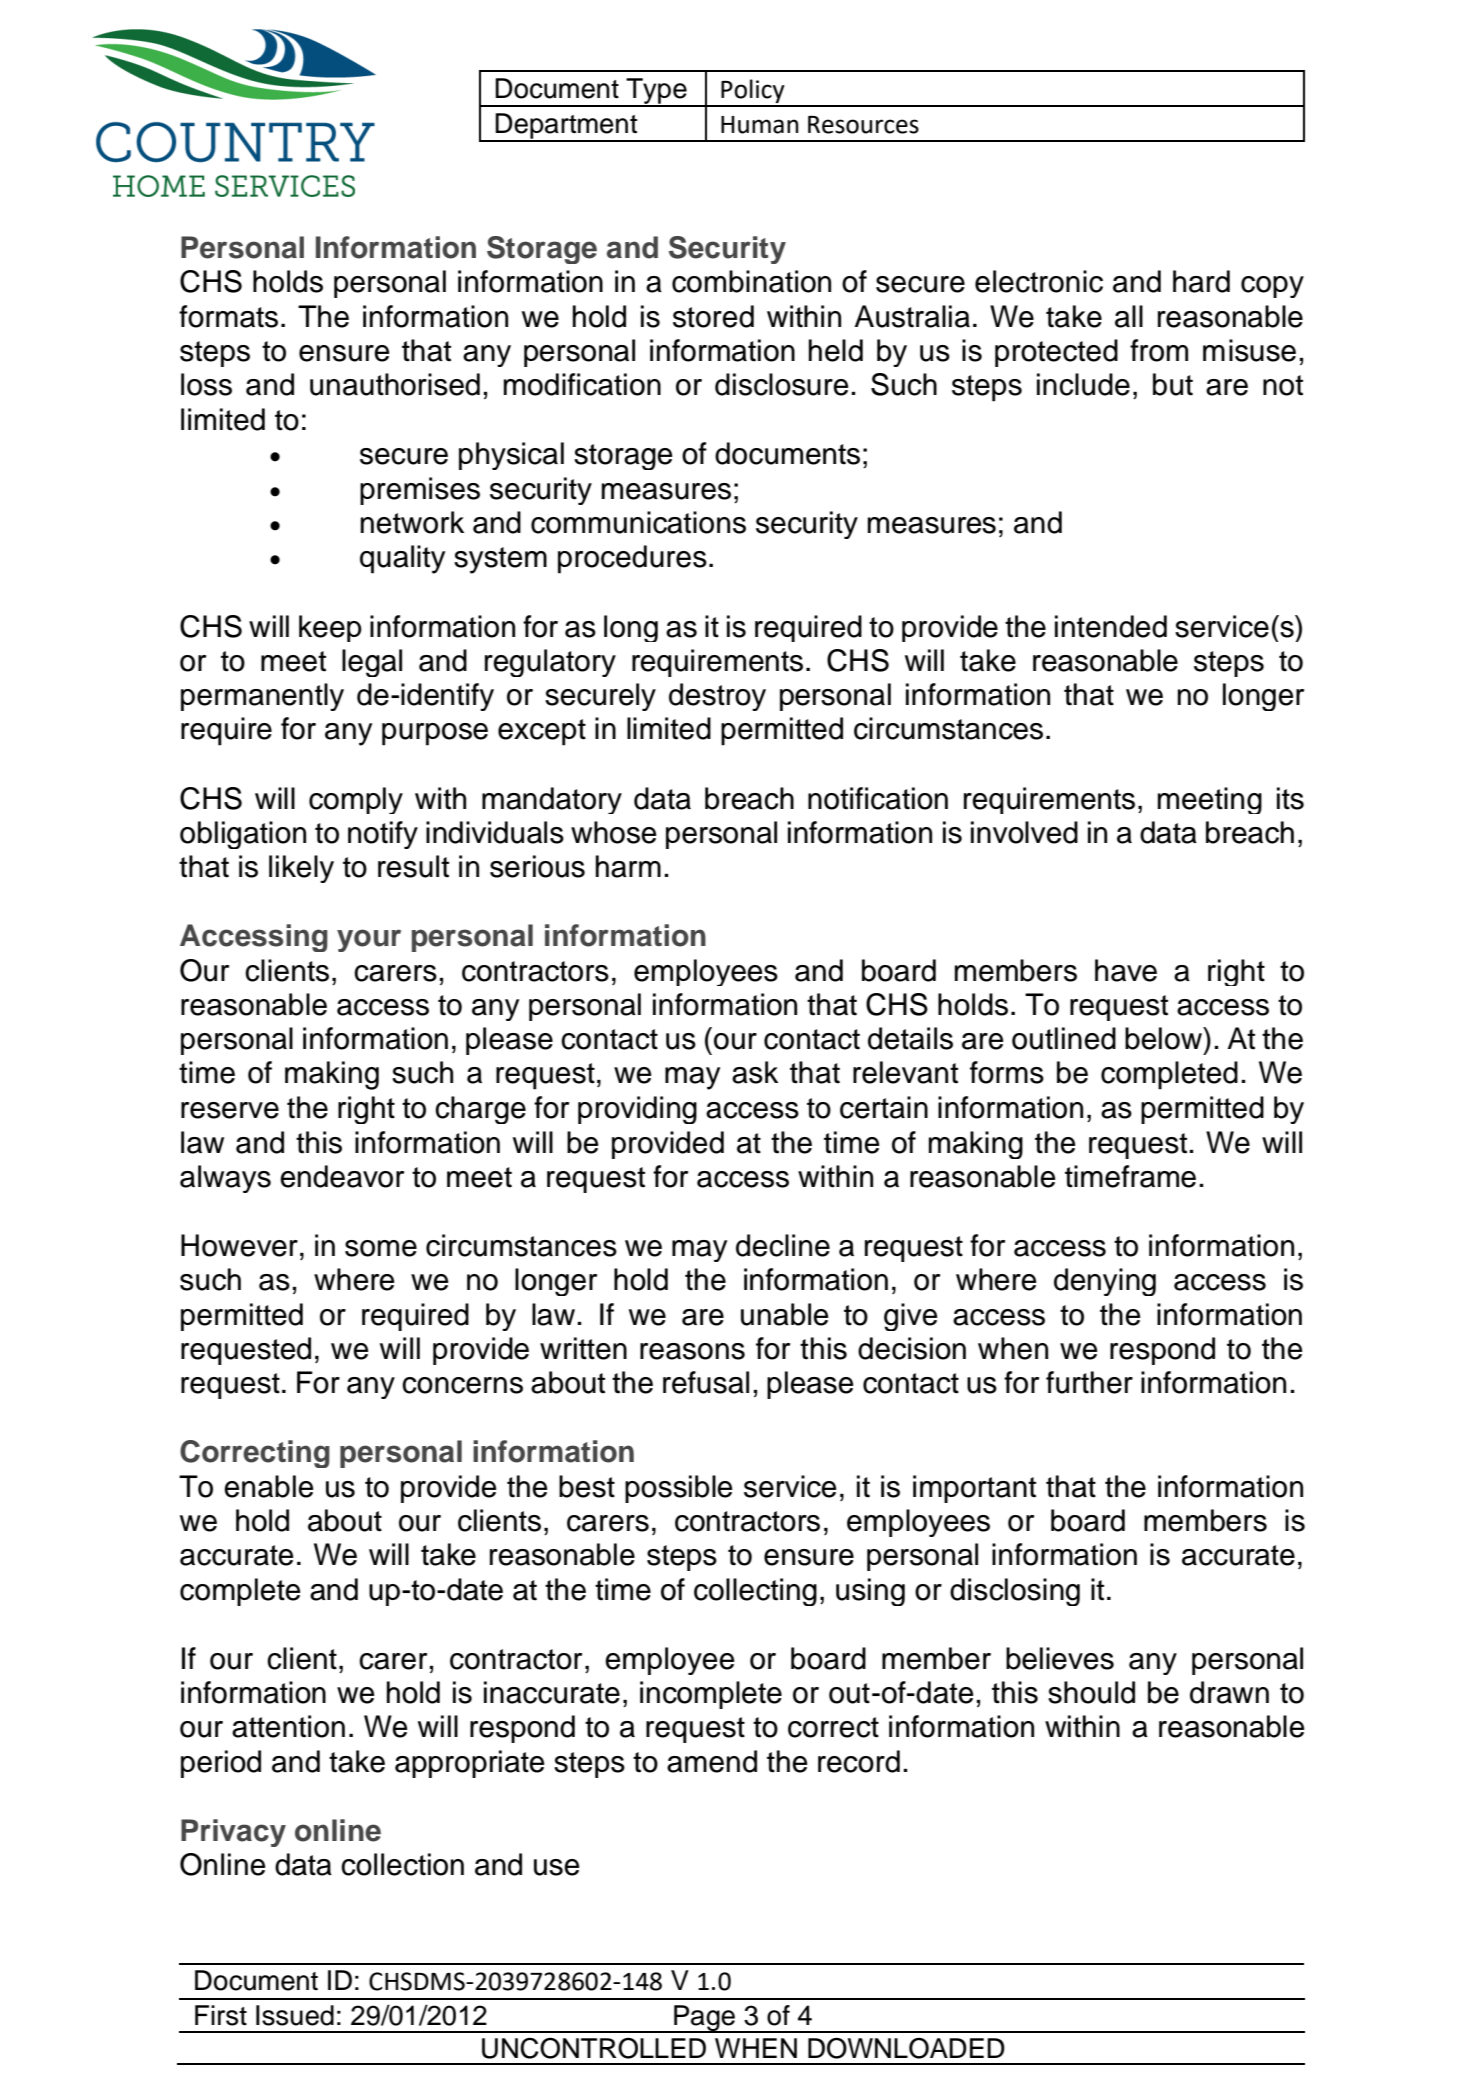 The width and height of the screenshot is (1484, 2099). I want to click on ask, so click(755, 1072).
